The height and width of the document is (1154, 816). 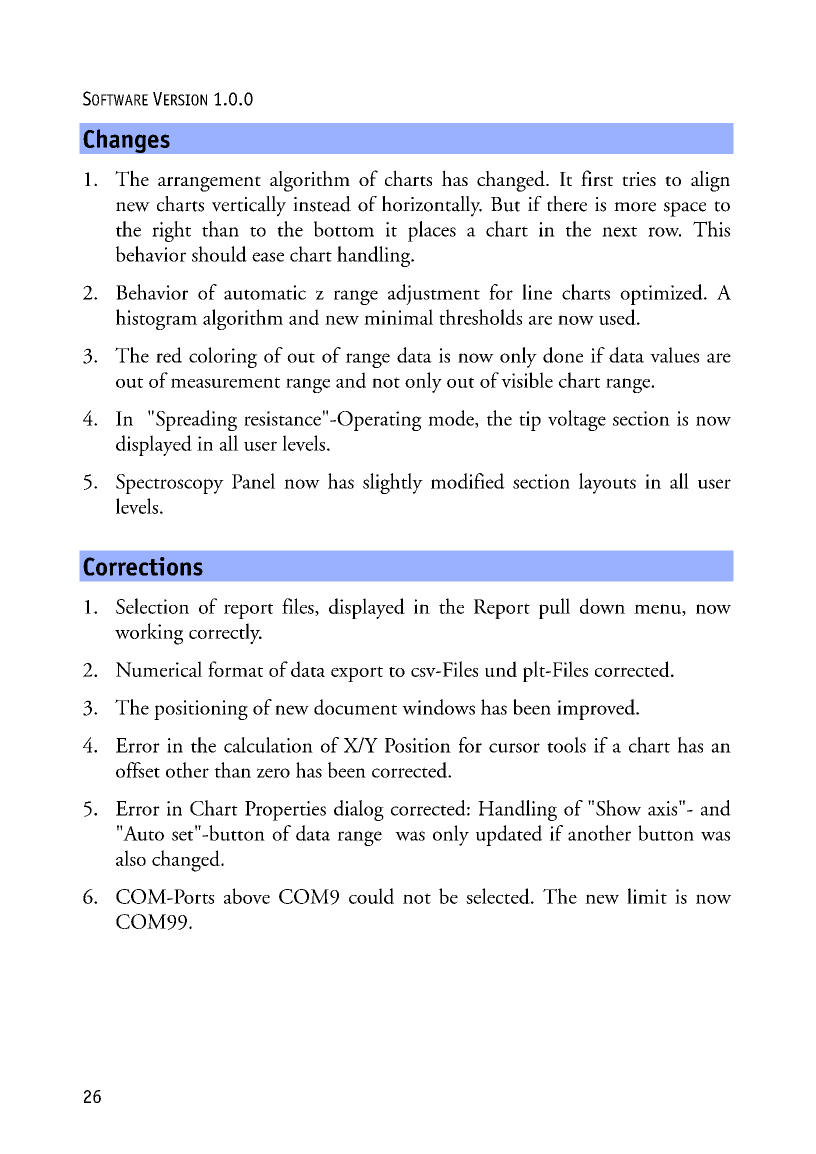 I want to click on Spectroscopy, so click(x=170, y=484).
